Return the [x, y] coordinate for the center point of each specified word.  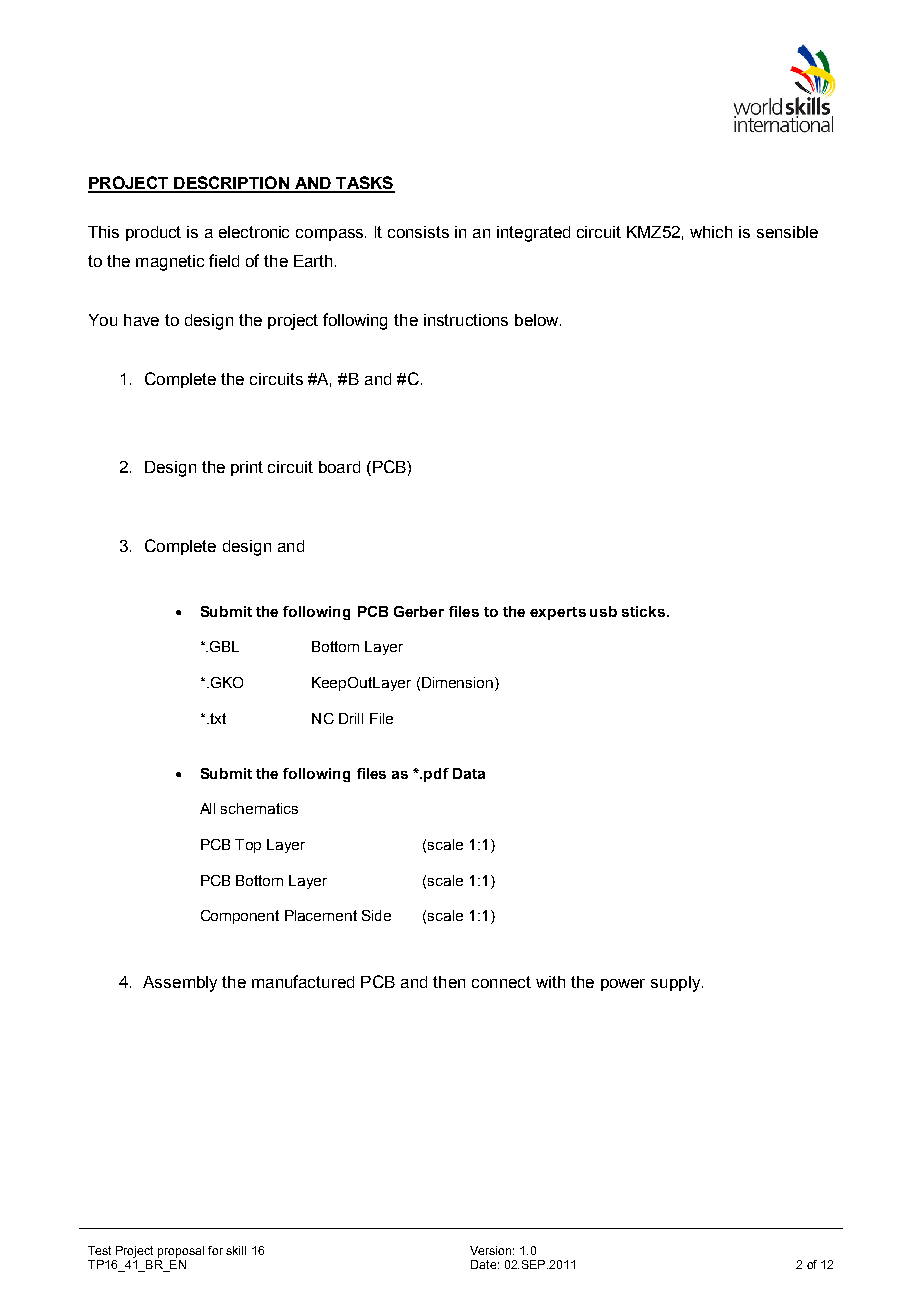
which [711, 232]
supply [675, 984]
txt [217, 718]
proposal [181, 1252]
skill [236, 1250]
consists [418, 232]
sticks [645, 611]
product [153, 233]
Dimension [459, 684]
